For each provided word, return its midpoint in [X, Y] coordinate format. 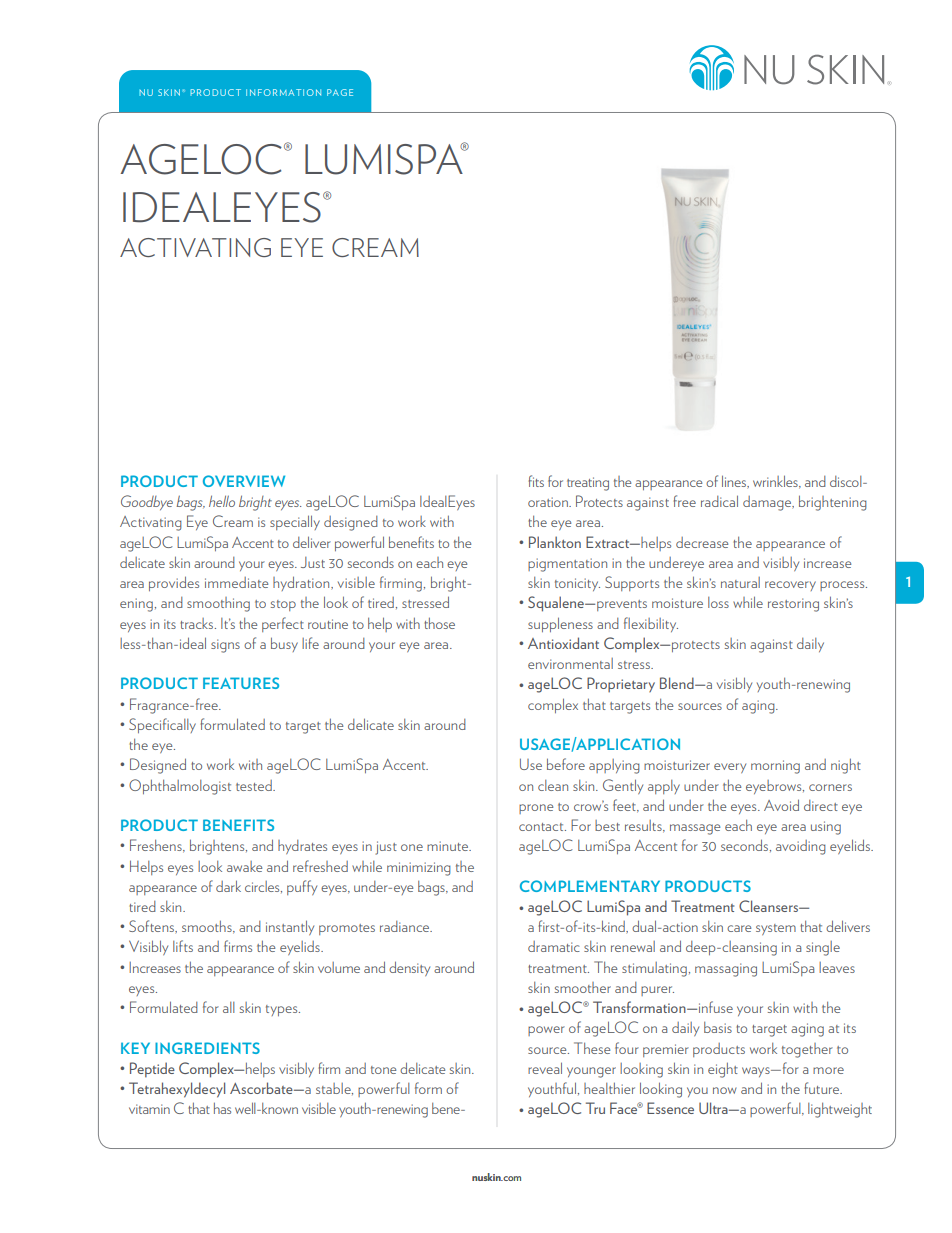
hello [222, 501]
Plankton [555, 542]
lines [735, 481]
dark [228, 886]
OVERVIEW [244, 481]
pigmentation [567, 565]
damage [768, 503]
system [776, 929]
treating [588, 484]
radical [719, 501]
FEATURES [241, 683]
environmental [570, 663]
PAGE [340, 92]
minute [448, 846]
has [222, 1108]
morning [775, 767]
